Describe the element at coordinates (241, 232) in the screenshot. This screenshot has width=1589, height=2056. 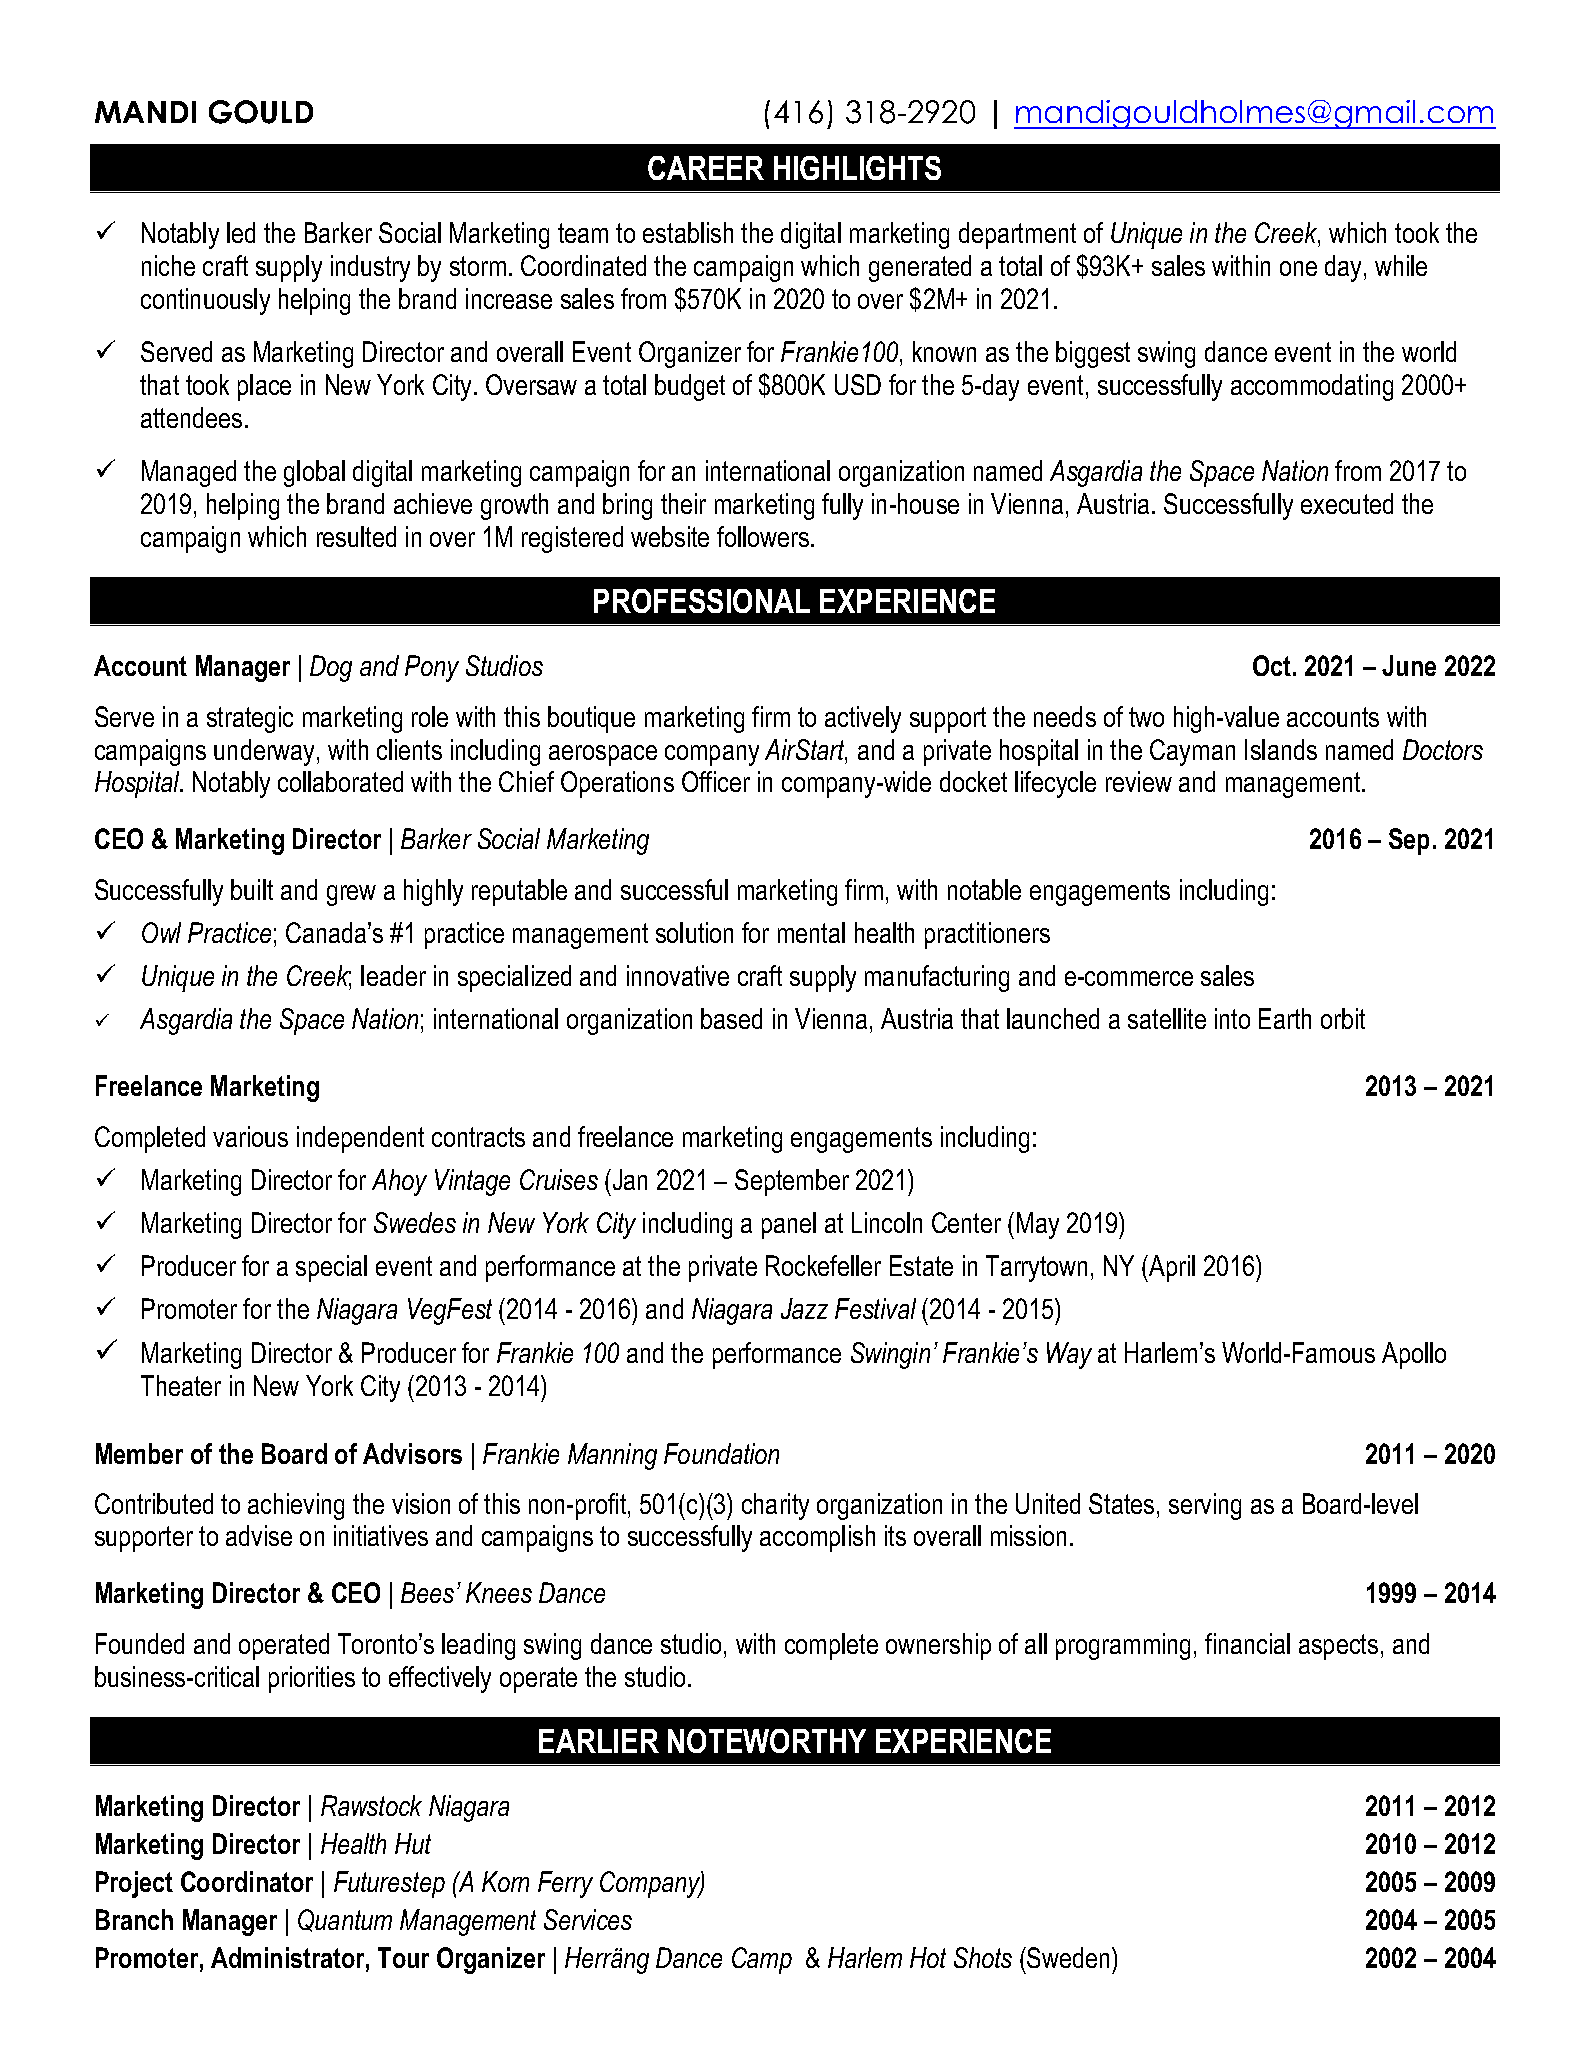
I see `led` at that location.
